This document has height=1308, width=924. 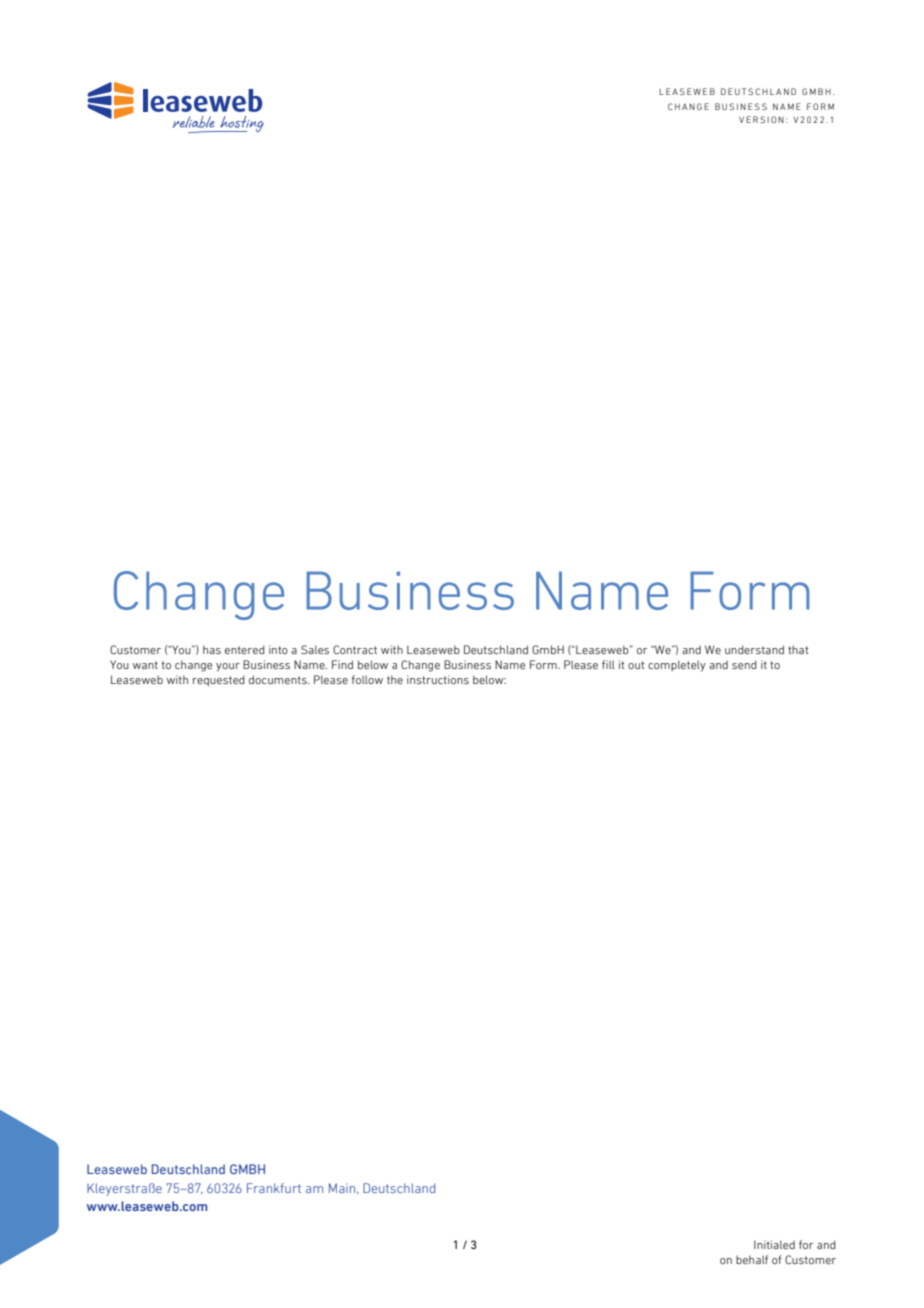 I want to click on that, so click(x=798, y=649).
